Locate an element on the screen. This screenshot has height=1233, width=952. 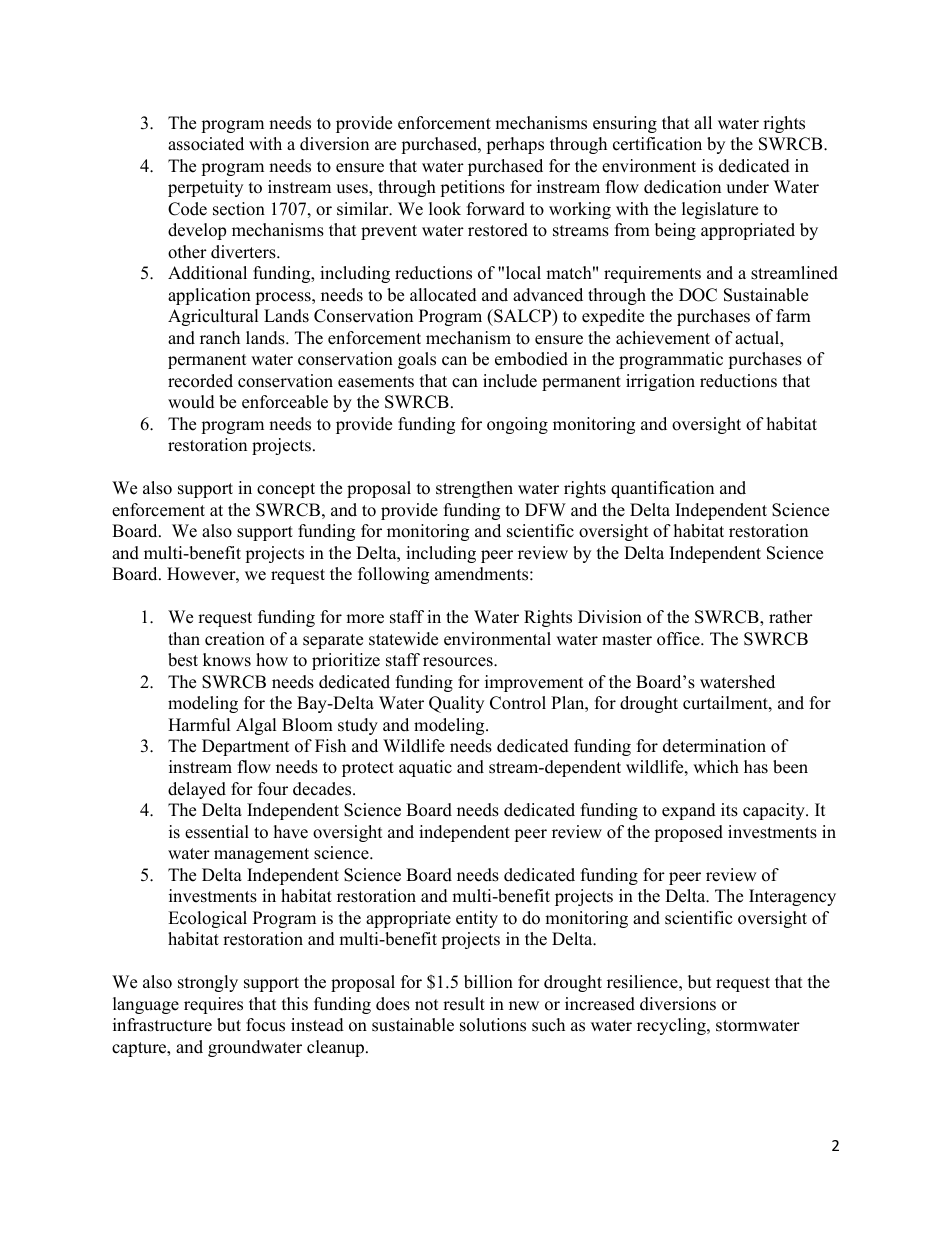
under is located at coordinates (747, 187).
